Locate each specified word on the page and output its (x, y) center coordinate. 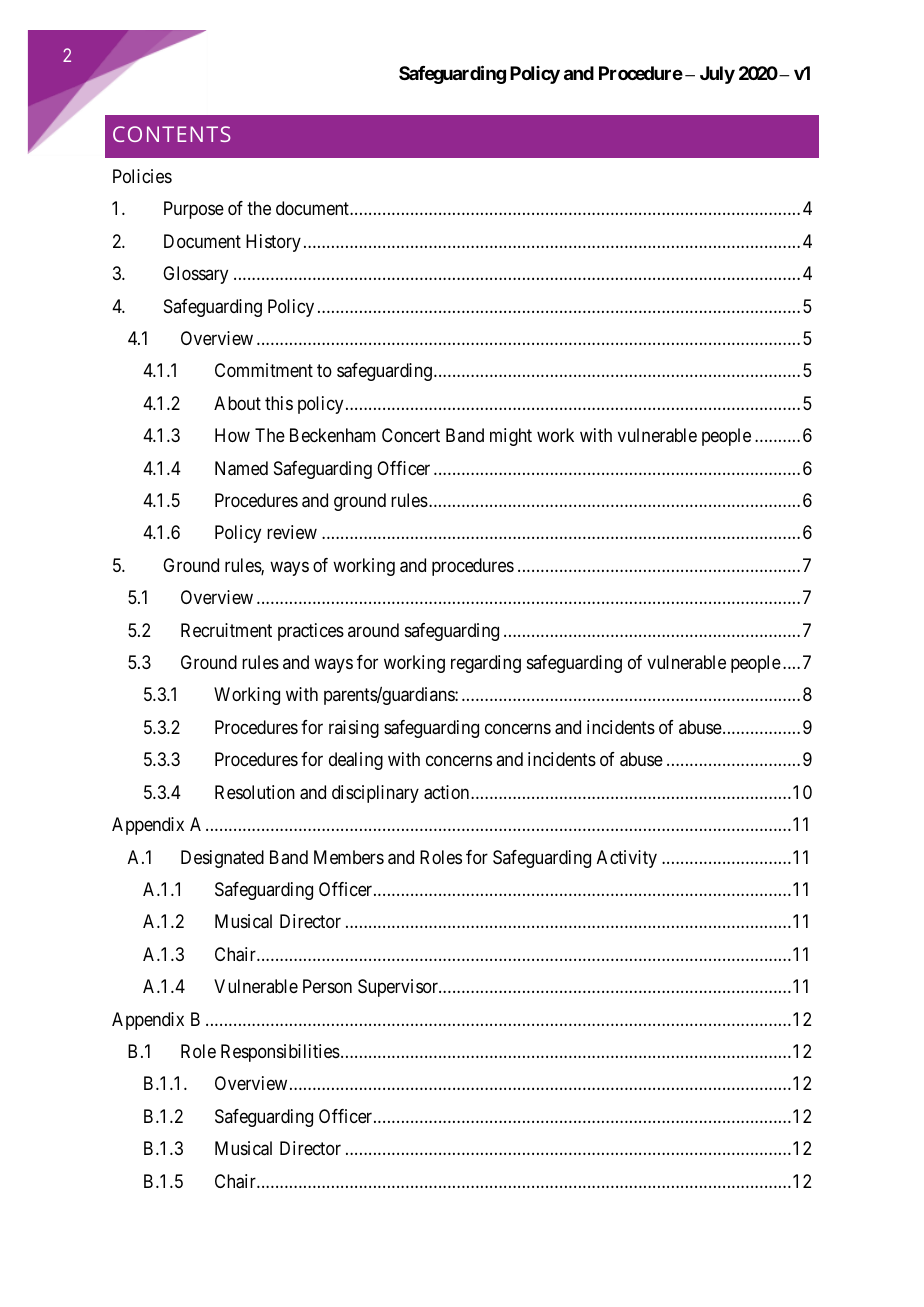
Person (327, 986)
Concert (411, 435)
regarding (486, 664)
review (292, 532)
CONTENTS (171, 134)
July (717, 75)
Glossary (195, 275)
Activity (627, 859)
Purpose (194, 210)
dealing (356, 761)
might (511, 437)
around (373, 630)
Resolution (255, 792)
